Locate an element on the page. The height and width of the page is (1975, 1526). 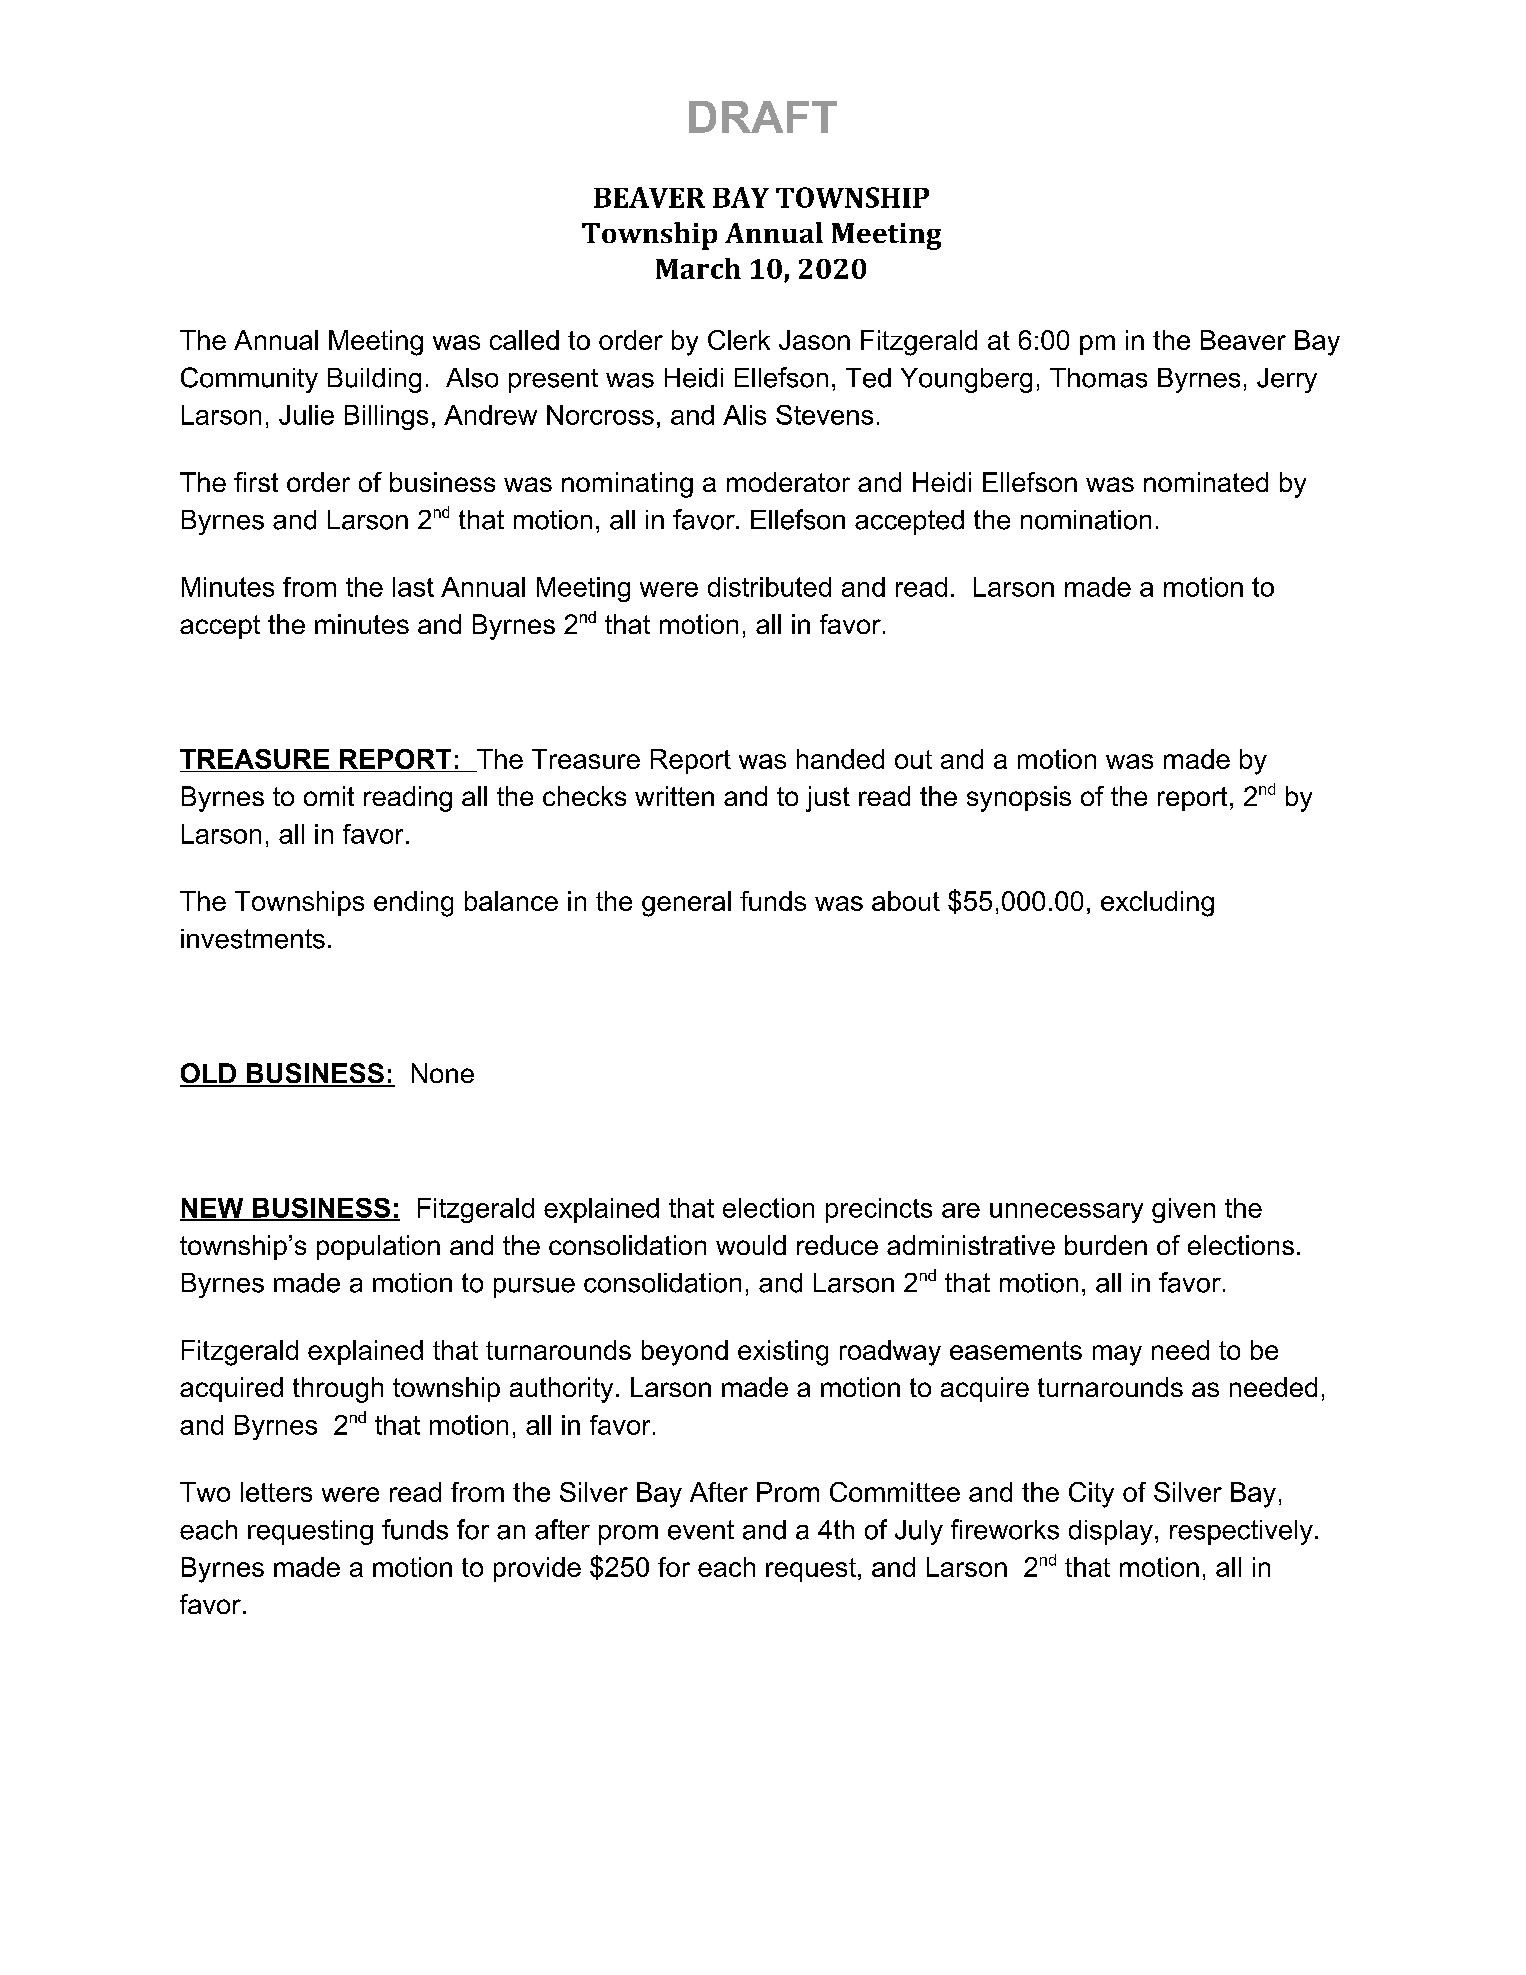
last is located at coordinates (413, 587).
